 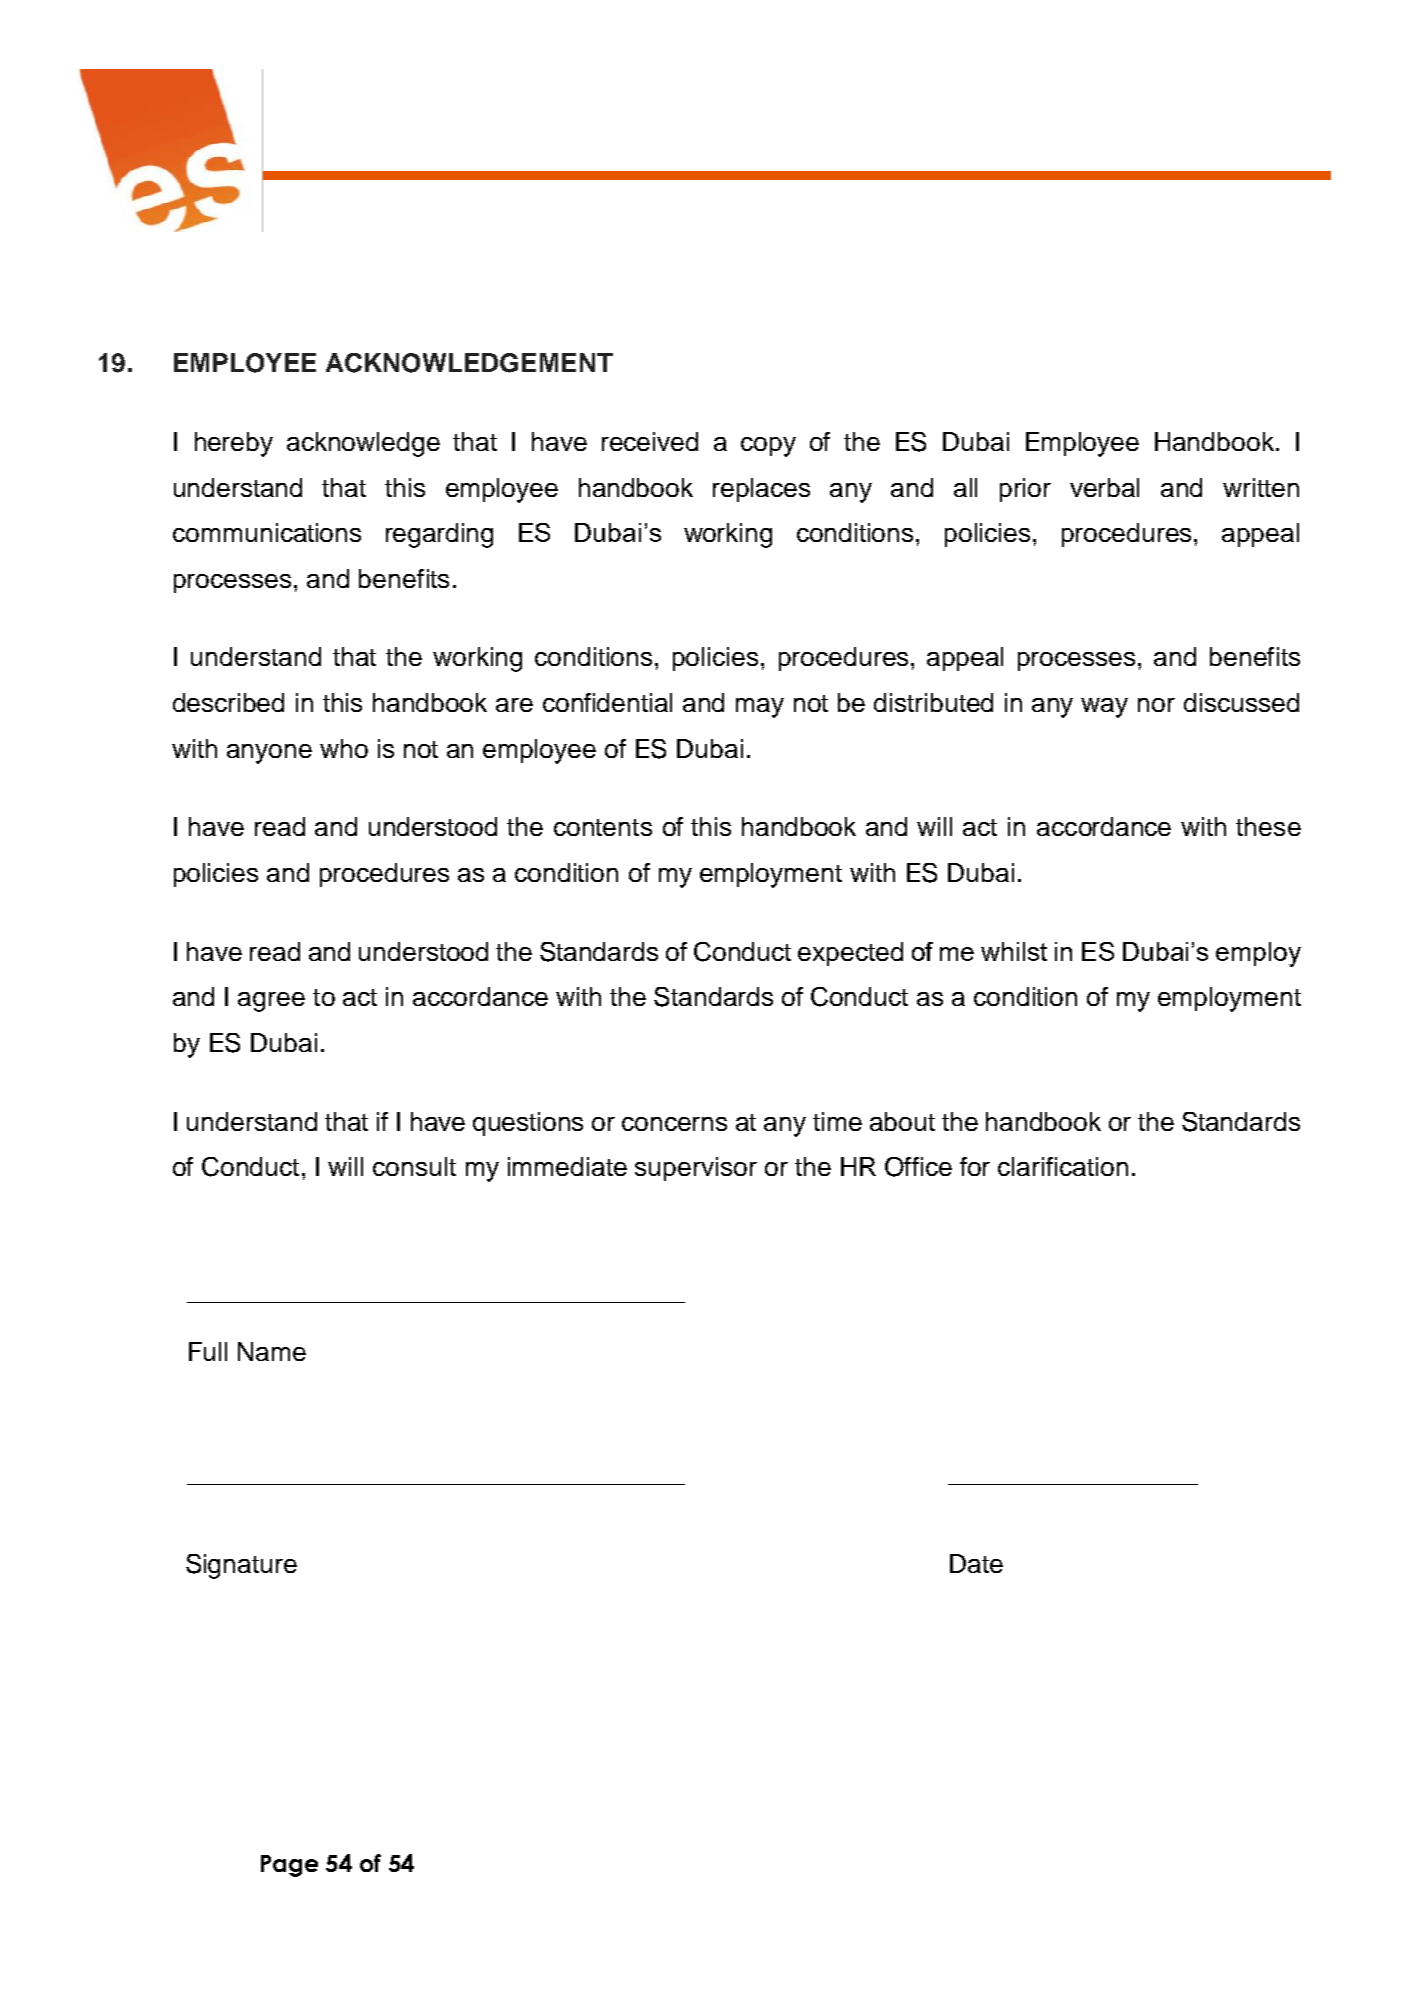 I want to click on replaces, so click(x=761, y=490).
